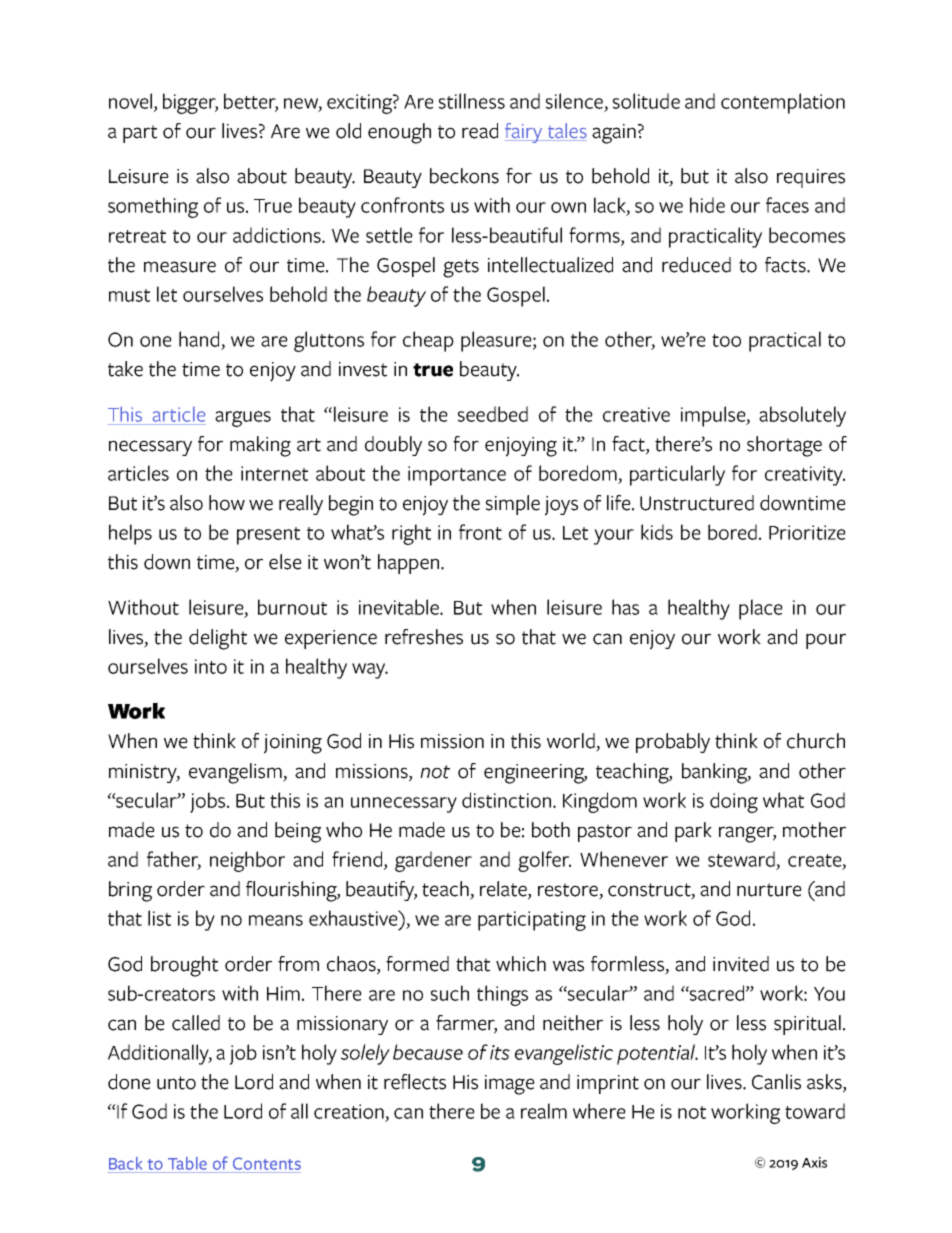  What do you see at coordinates (815, 1111) in the screenshot?
I see `toward` at bounding box center [815, 1111].
